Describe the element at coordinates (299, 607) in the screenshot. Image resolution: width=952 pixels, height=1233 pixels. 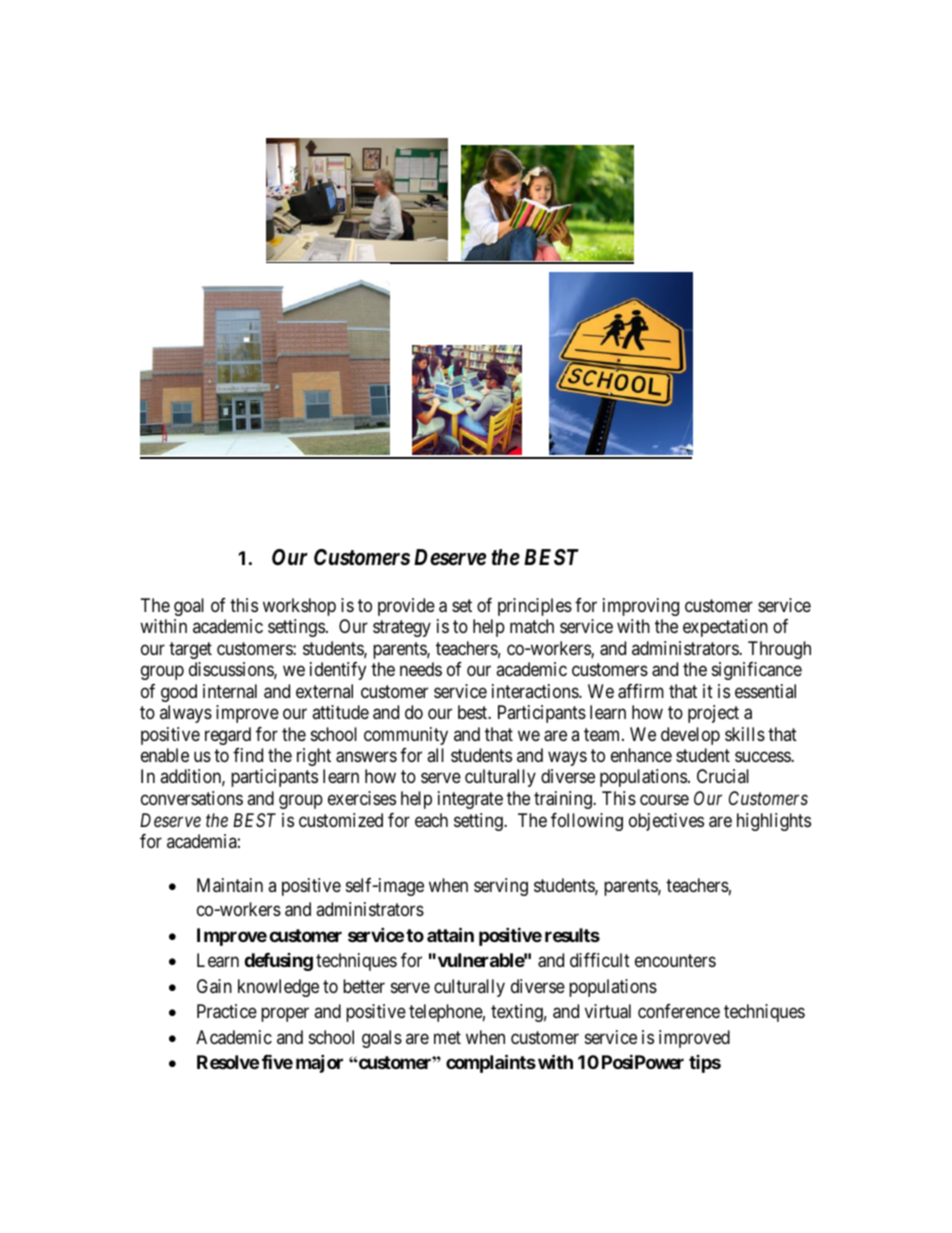
I see `workshop` at that location.
